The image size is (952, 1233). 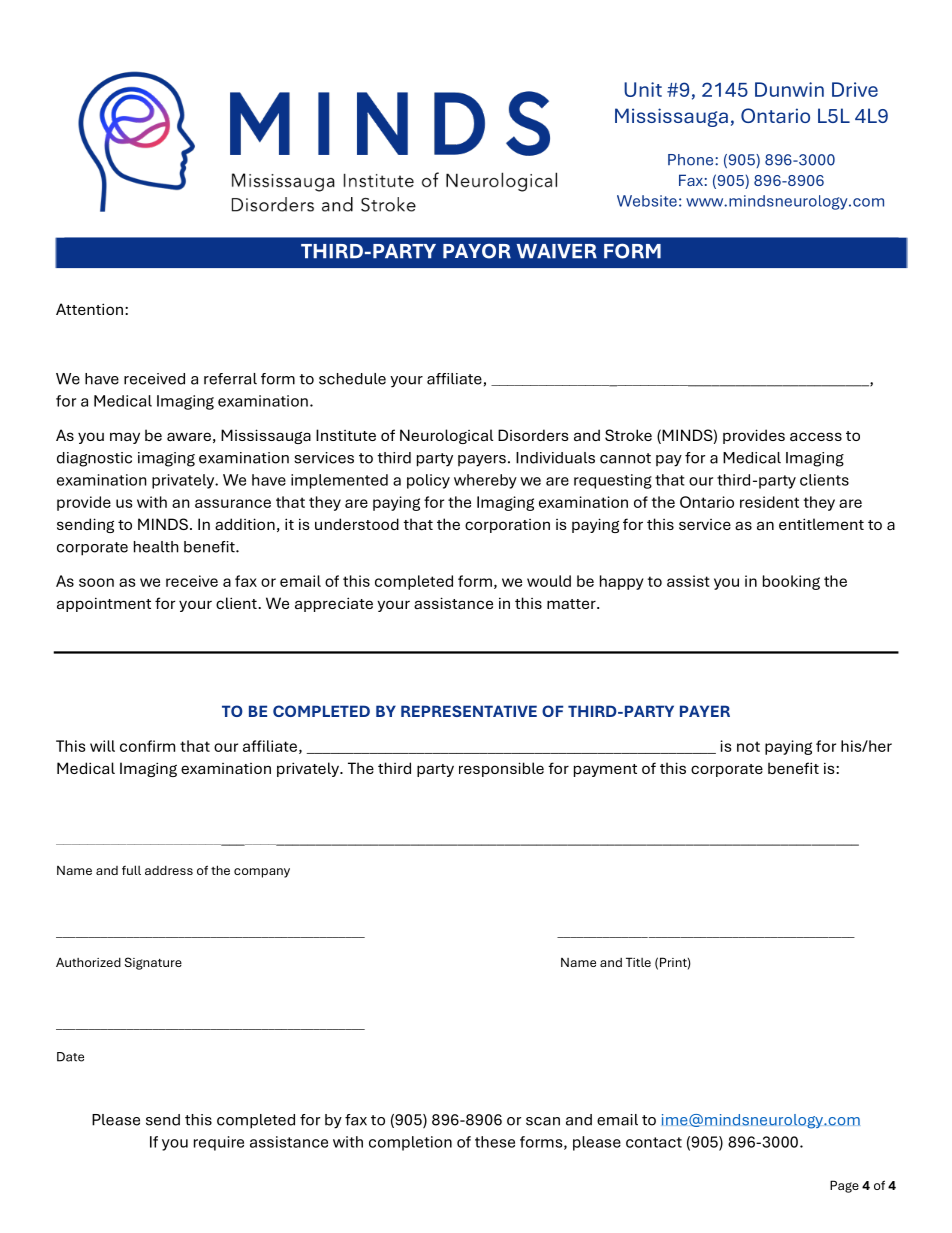 I want to click on require, so click(x=219, y=1143).
